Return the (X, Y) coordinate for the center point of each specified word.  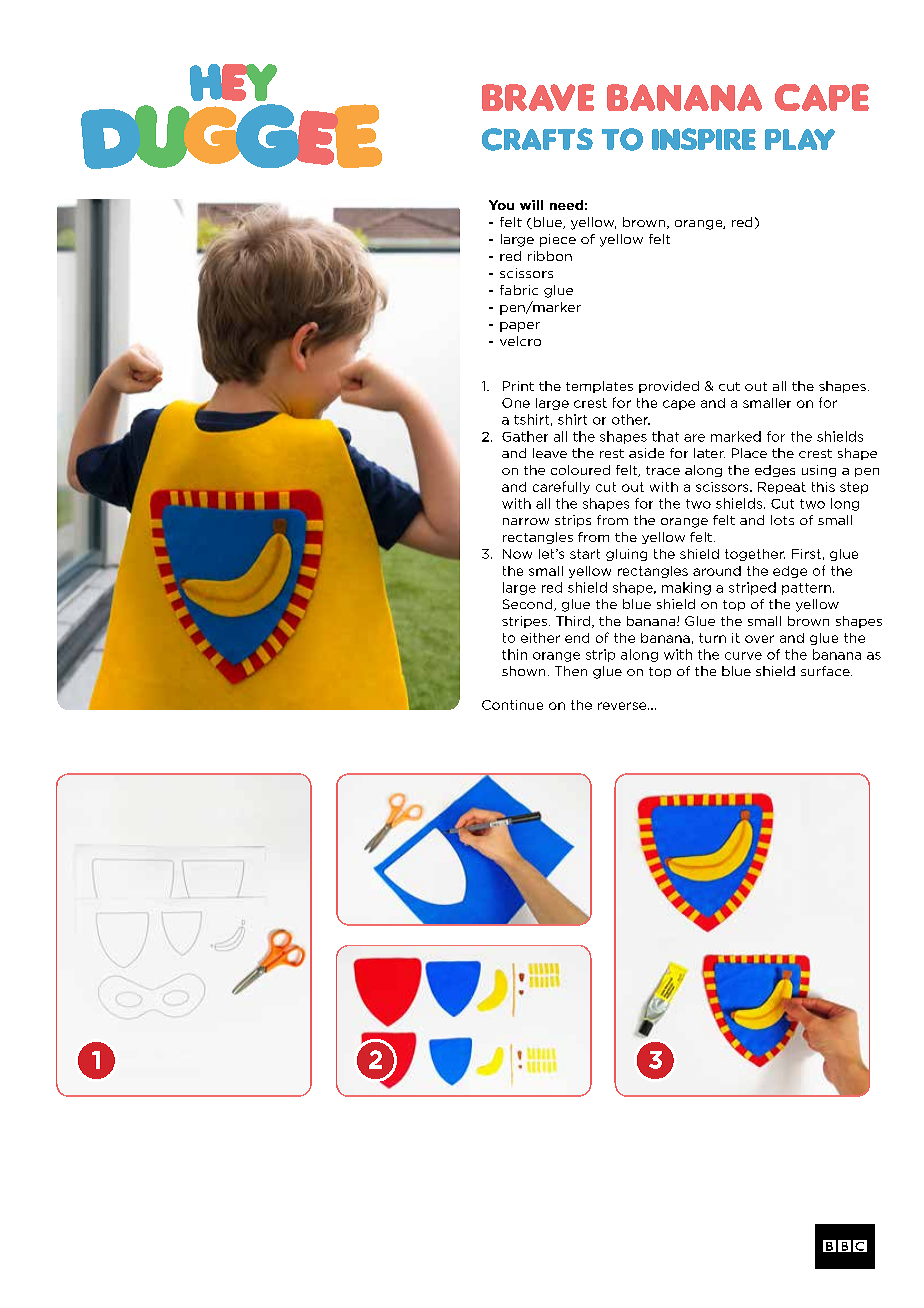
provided (669, 387)
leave (550, 453)
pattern (806, 589)
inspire (704, 139)
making (686, 588)
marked (736, 436)
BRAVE (538, 97)
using (819, 471)
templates (599, 387)
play (800, 139)
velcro (520, 341)
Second (529, 605)
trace (663, 470)
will (531, 205)
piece (558, 240)
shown (523, 671)
